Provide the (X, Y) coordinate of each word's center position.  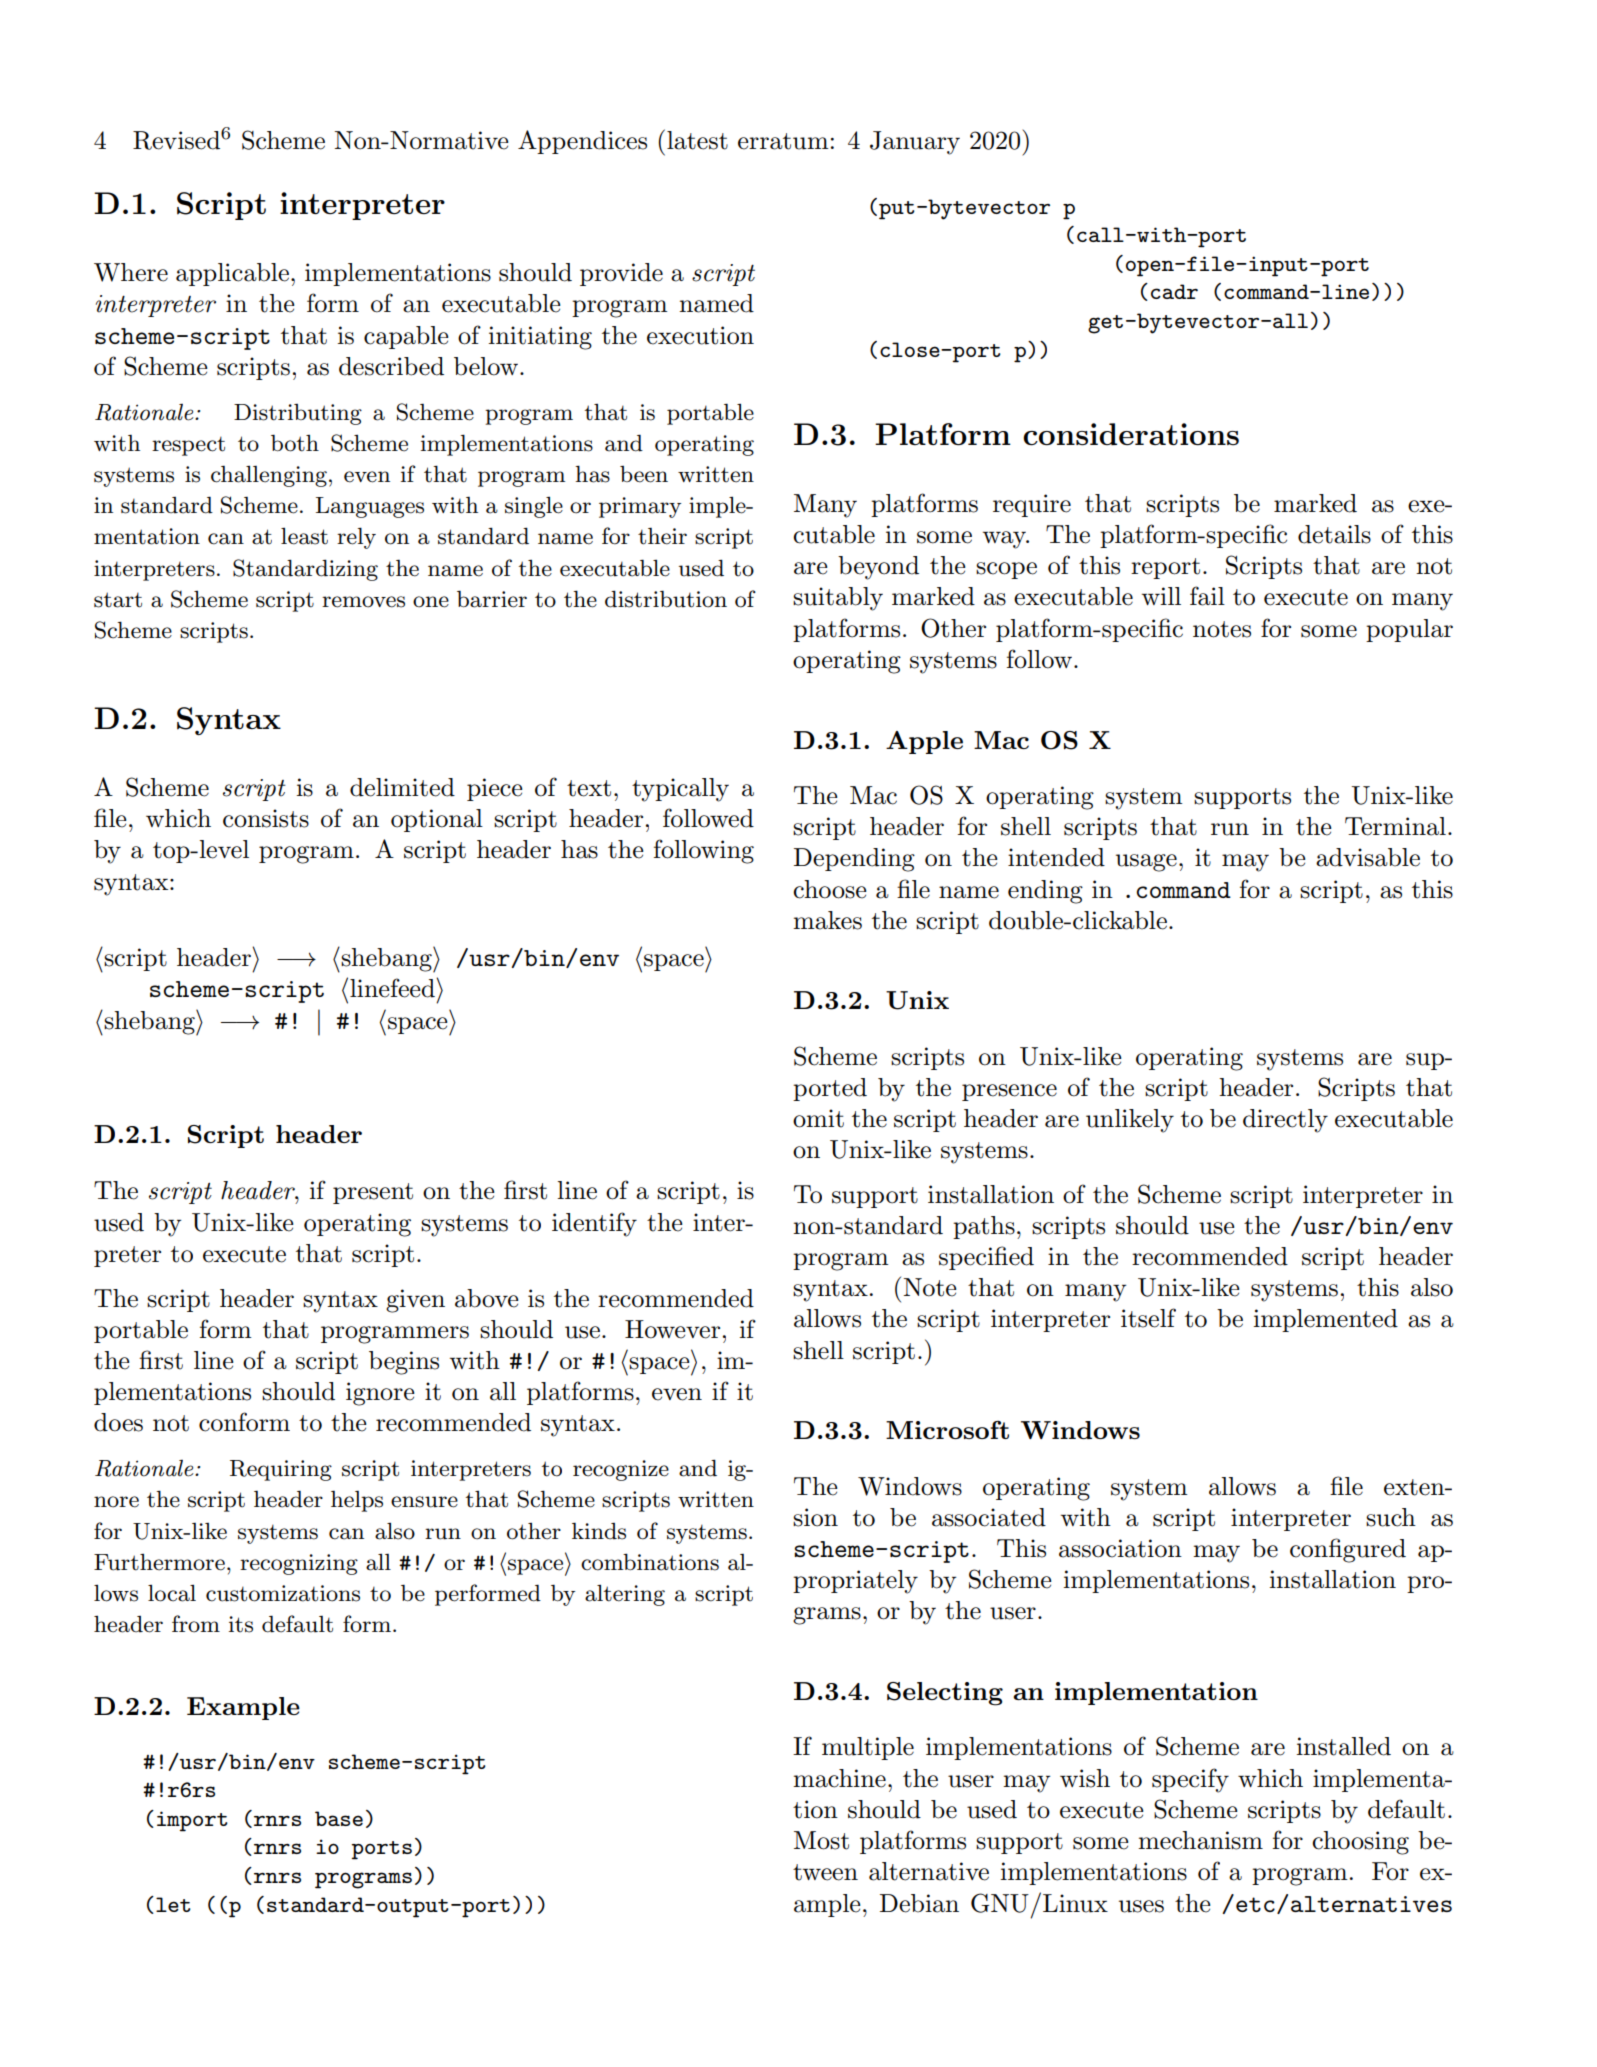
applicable (232, 274)
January (915, 143)
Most (821, 1840)
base (339, 1818)
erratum (783, 141)
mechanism (1200, 1840)
